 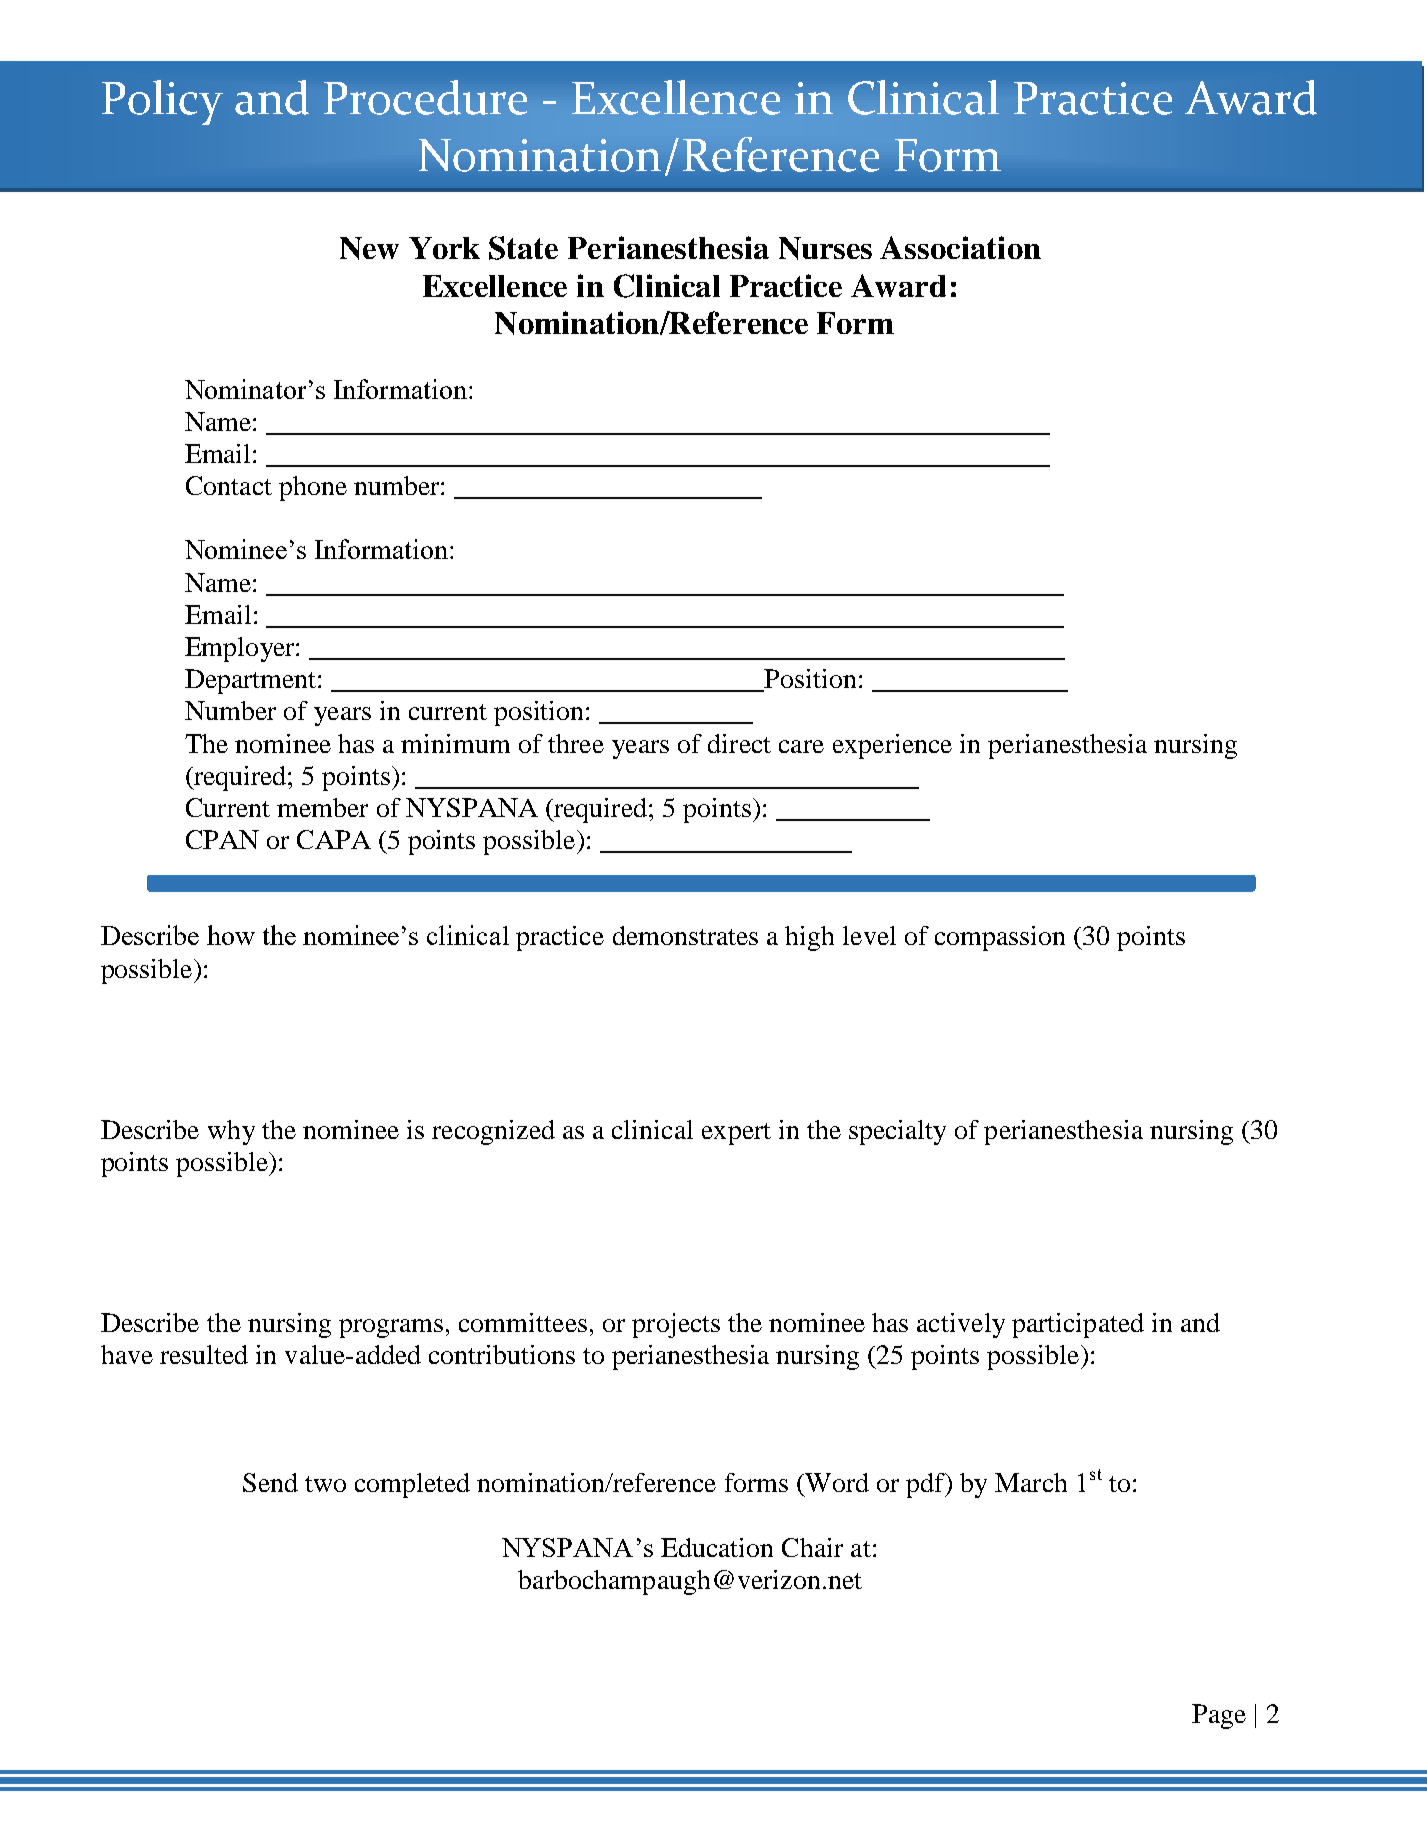 What do you see at coordinates (685, 935) in the document?
I see `demonstrates` at bounding box center [685, 935].
